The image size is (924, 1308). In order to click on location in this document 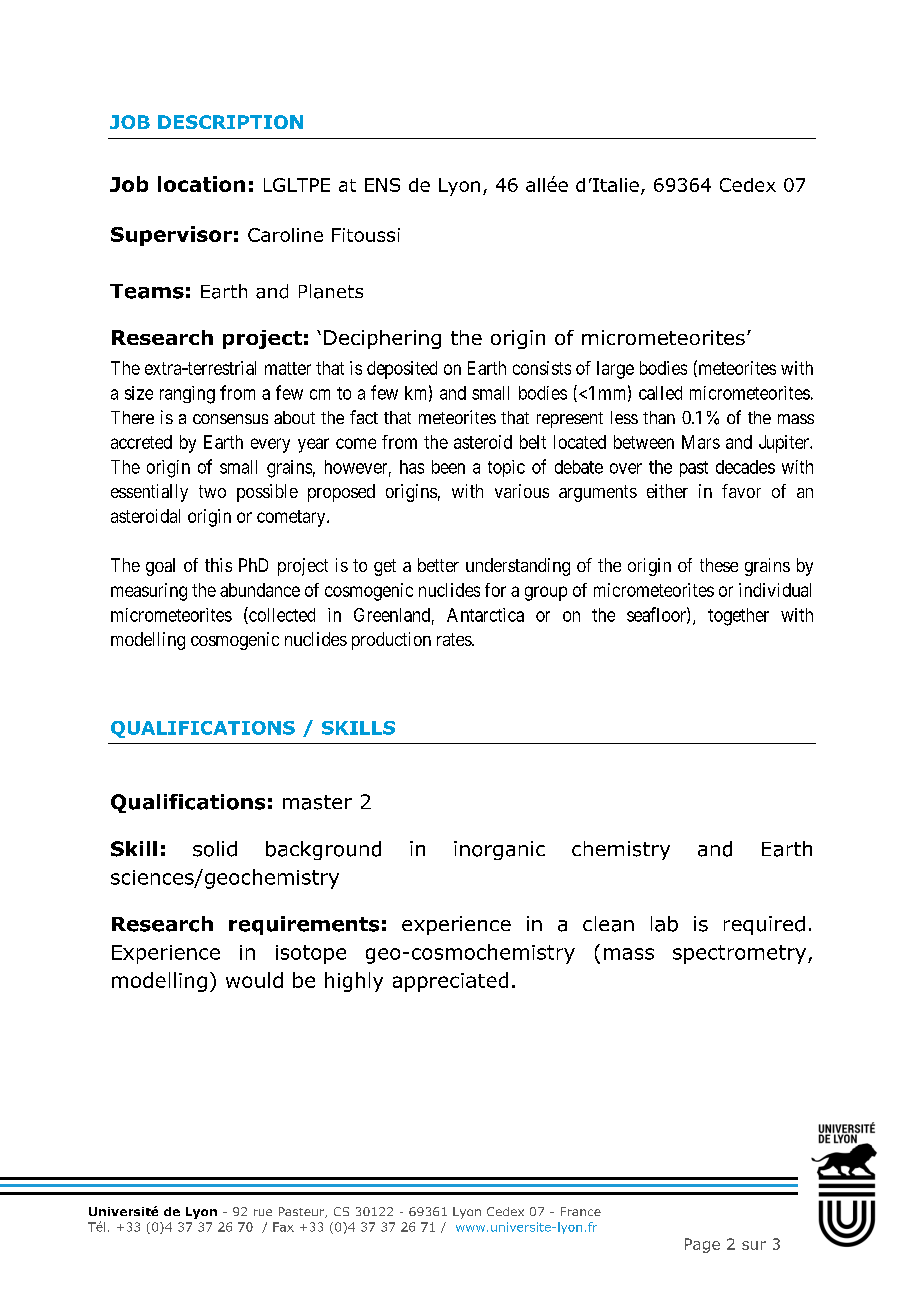, I will do `click(201, 184)`.
